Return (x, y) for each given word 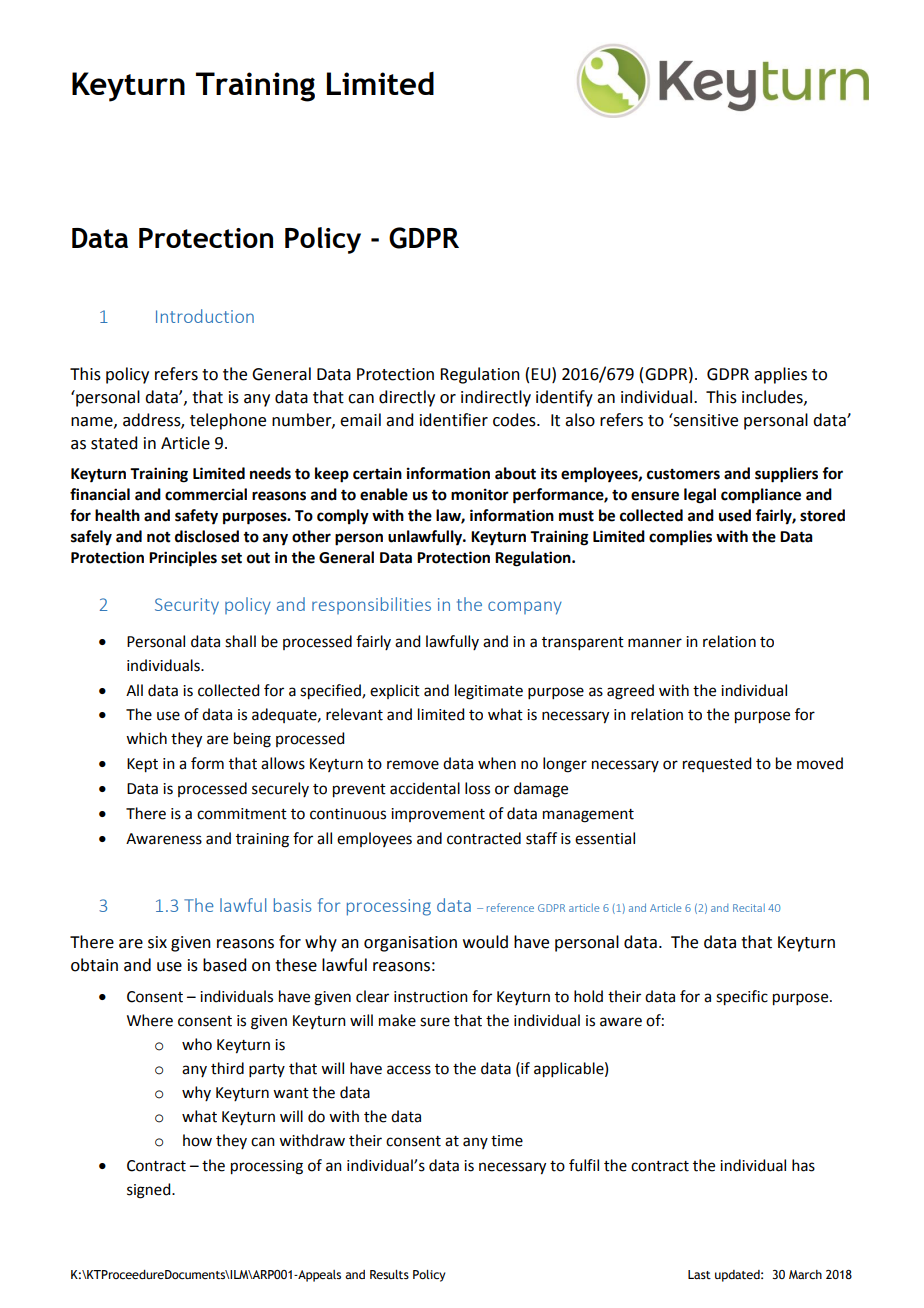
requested (717, 764)
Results (389, 1274)
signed (150, 1191)
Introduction (205, 316)
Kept (142, 765)
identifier (454, 420)
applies (780, 375)
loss (477, 788)
